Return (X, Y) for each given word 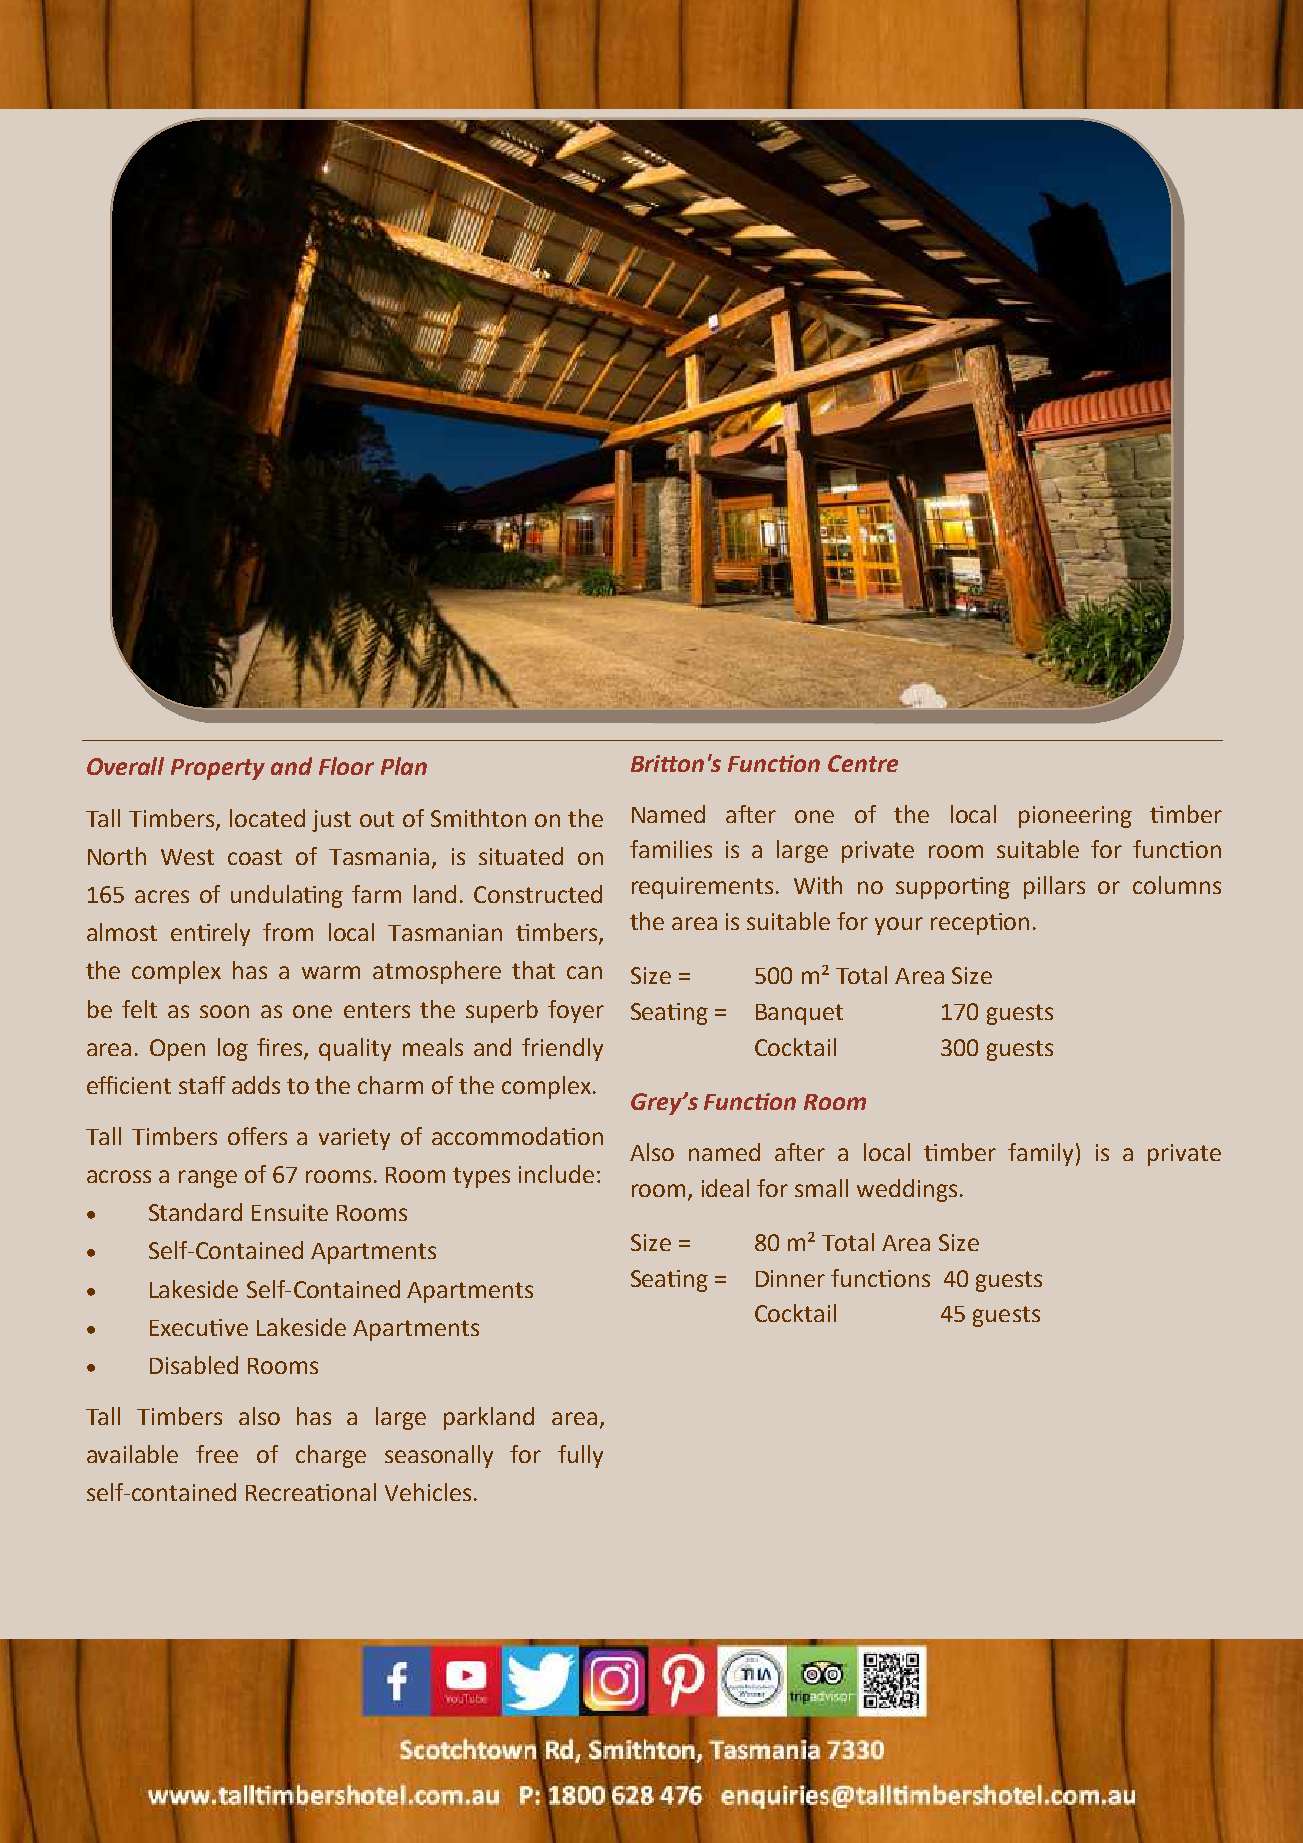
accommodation (517, 1136)
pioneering (1075, 817)
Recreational (311, 1492)
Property (218, 769)
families (671, 849)
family (1040, 1154)
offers (257, 1136)
